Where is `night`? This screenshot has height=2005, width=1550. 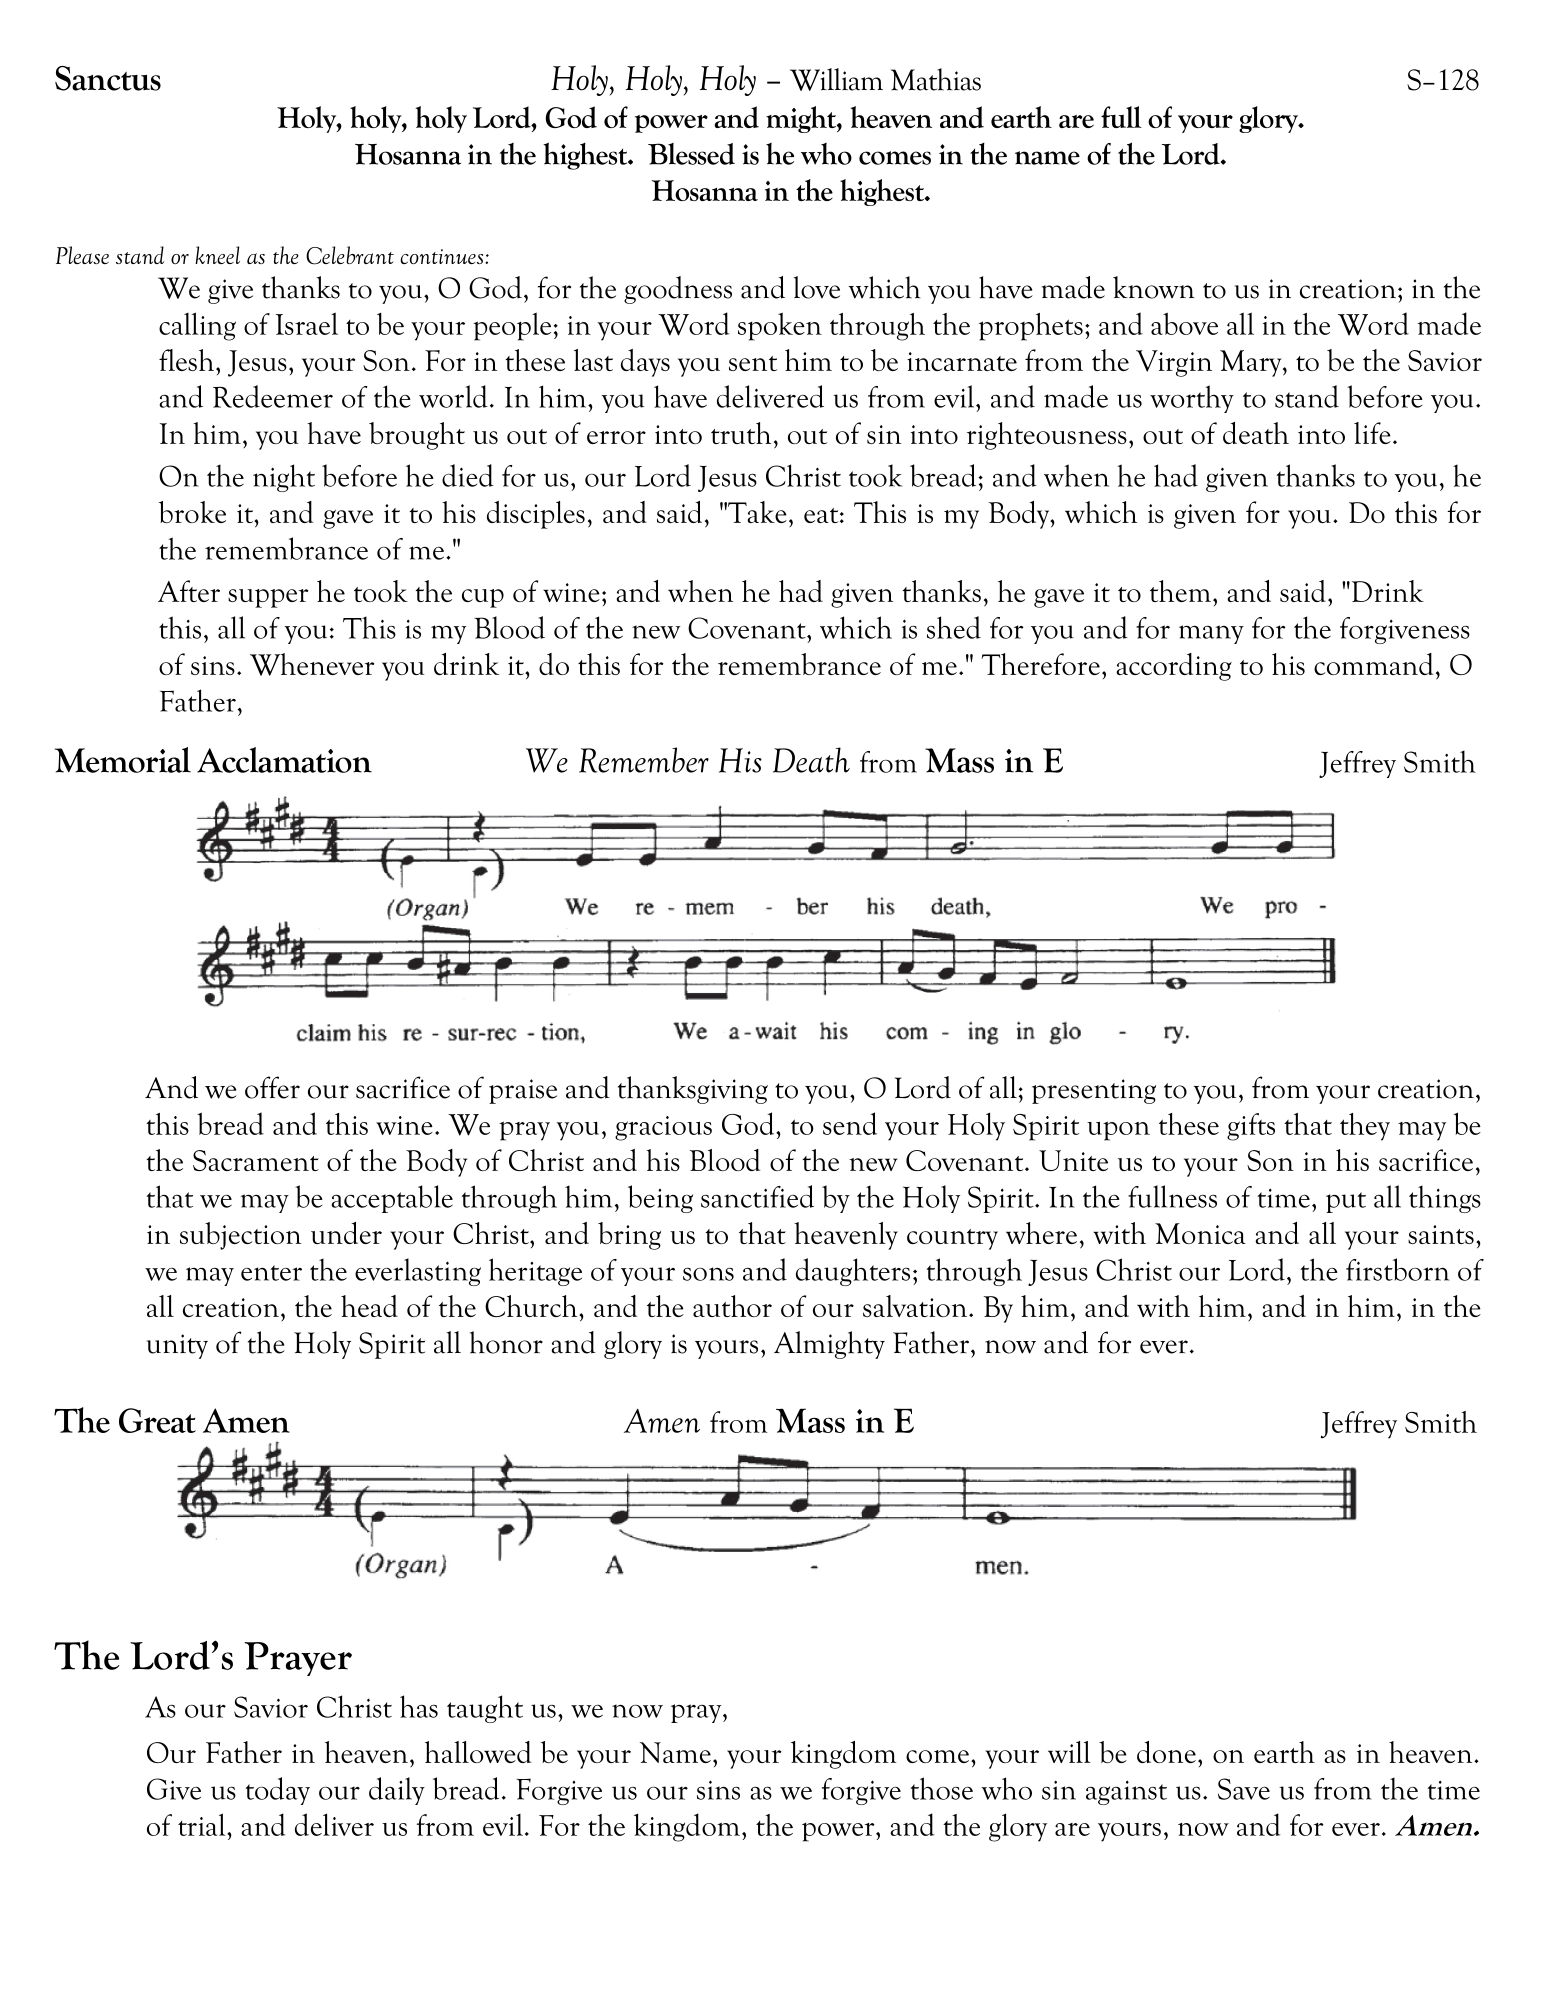
night is located at coordinates (284, 478).
